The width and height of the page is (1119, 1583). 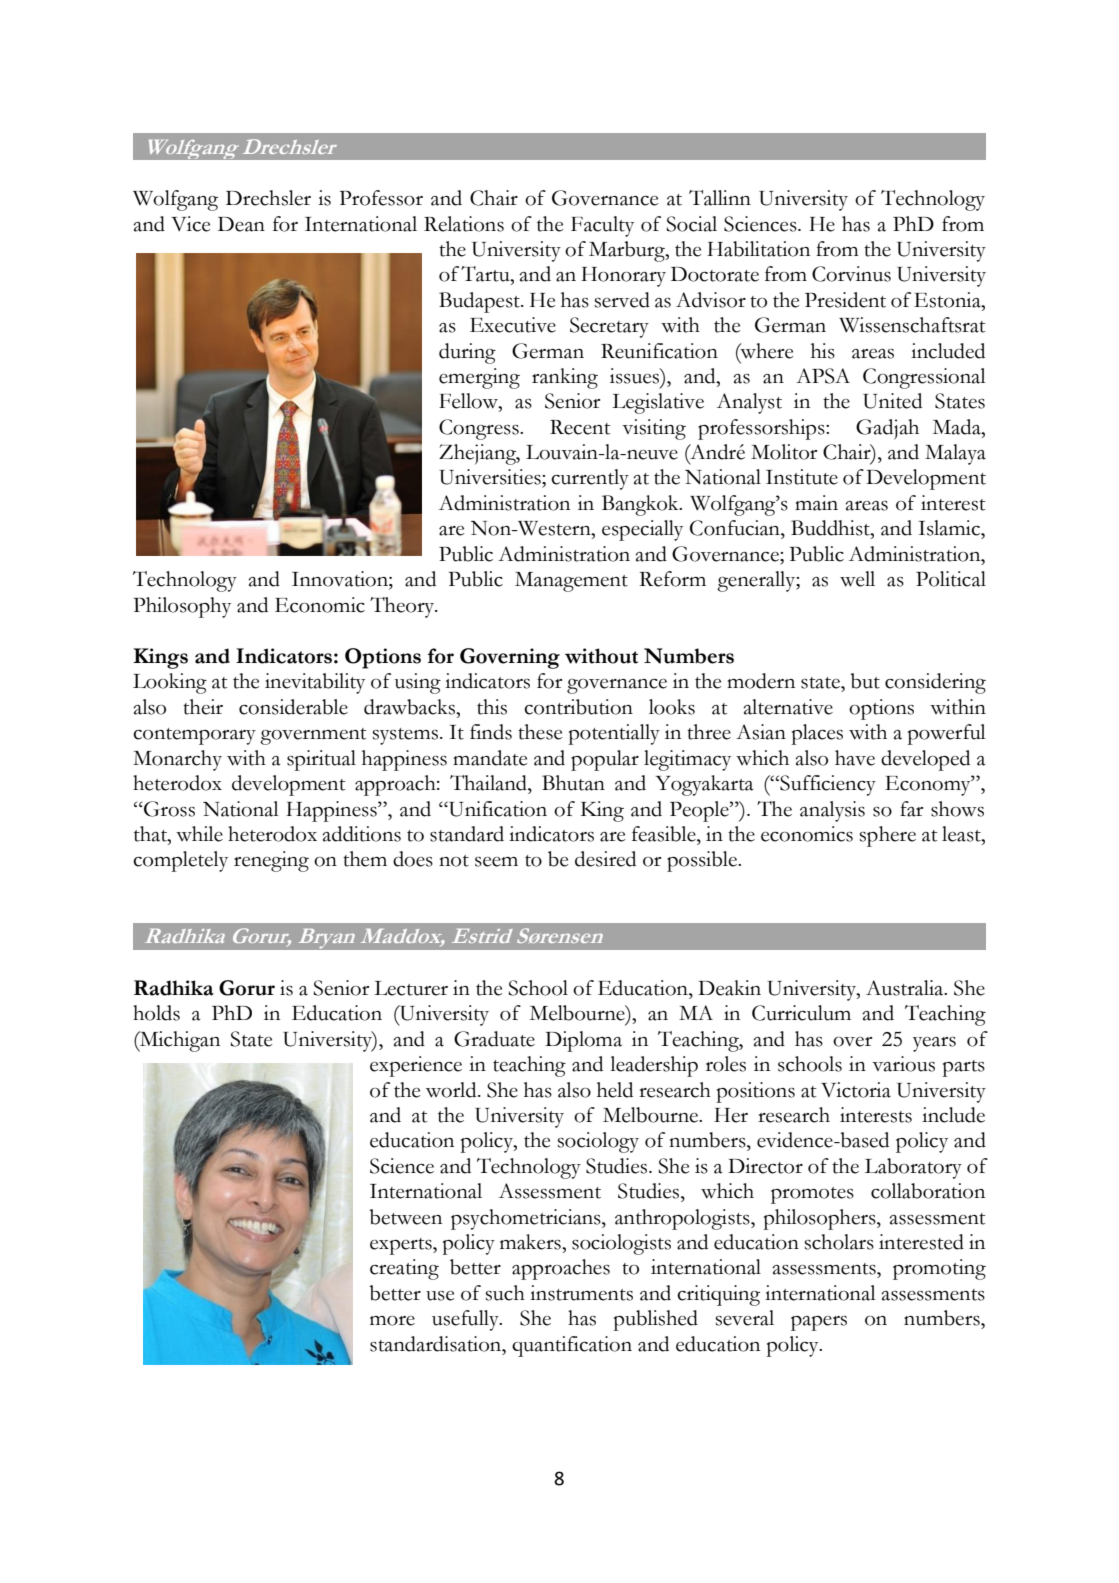 I want to click on Monarchy, so click(x=177, y=760).
